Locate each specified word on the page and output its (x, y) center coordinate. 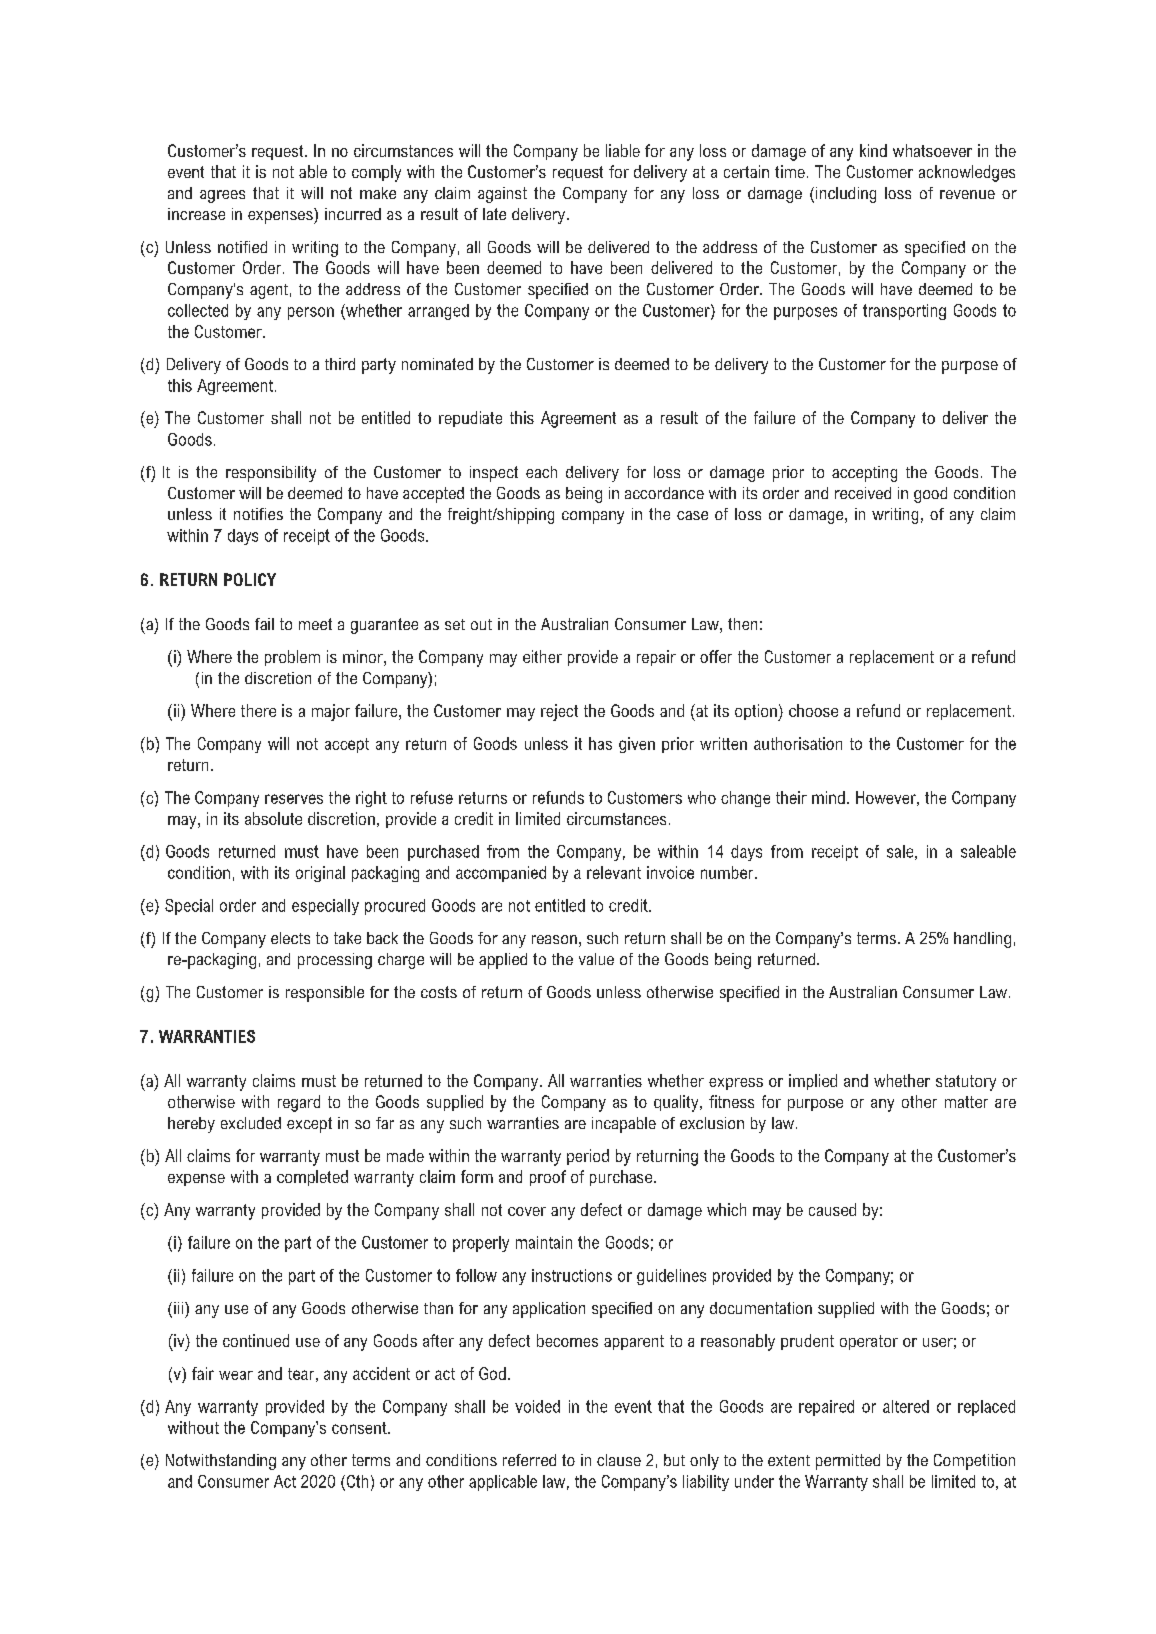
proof (548, 1178)
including (844, 195)
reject (559, 712)
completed (312, 1178)
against (502, 195)
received (863, 493)
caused (832, 1209)
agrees (222, 196)
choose (813, 710)
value (596, 959)
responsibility (271, 474)
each (541, 472)
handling (982, 940)
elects (290, 938)
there (258, 710)
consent (360, 1428)
